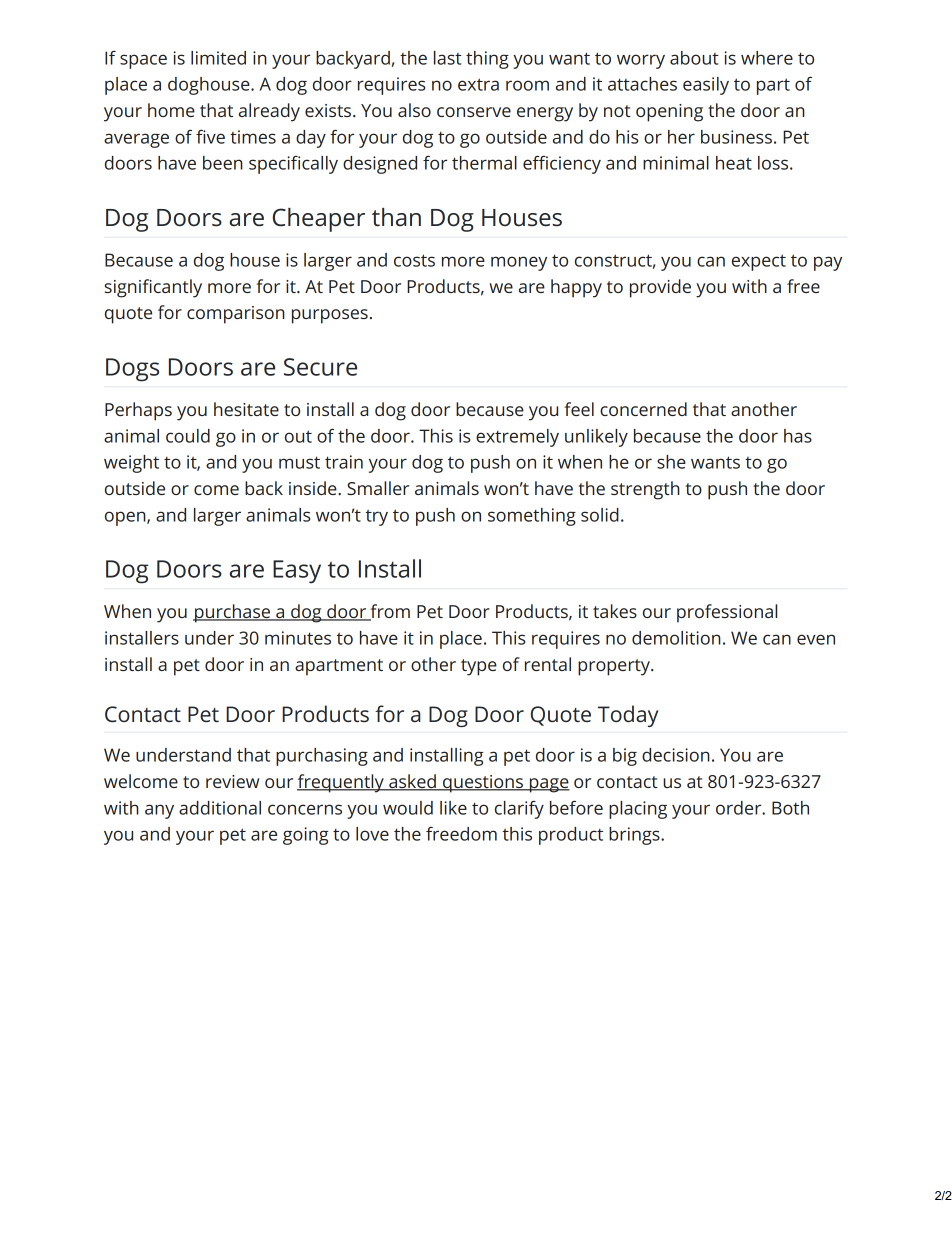  Describe the element at coordinates (220, 808) in the screenshot. I see `additional` at that location.
